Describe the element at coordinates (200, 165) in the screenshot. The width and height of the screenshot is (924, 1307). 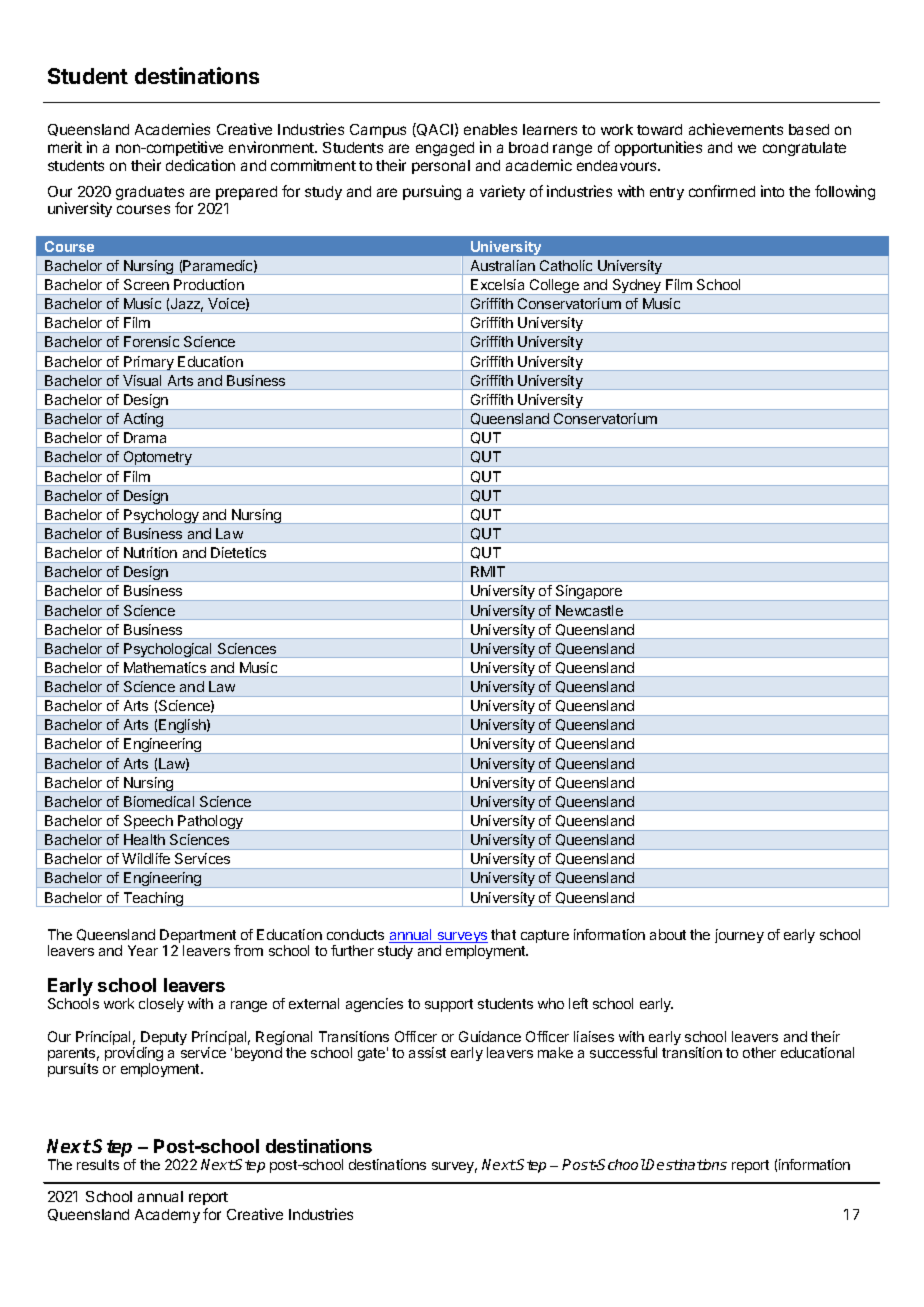
I see `dedication` at that location.
